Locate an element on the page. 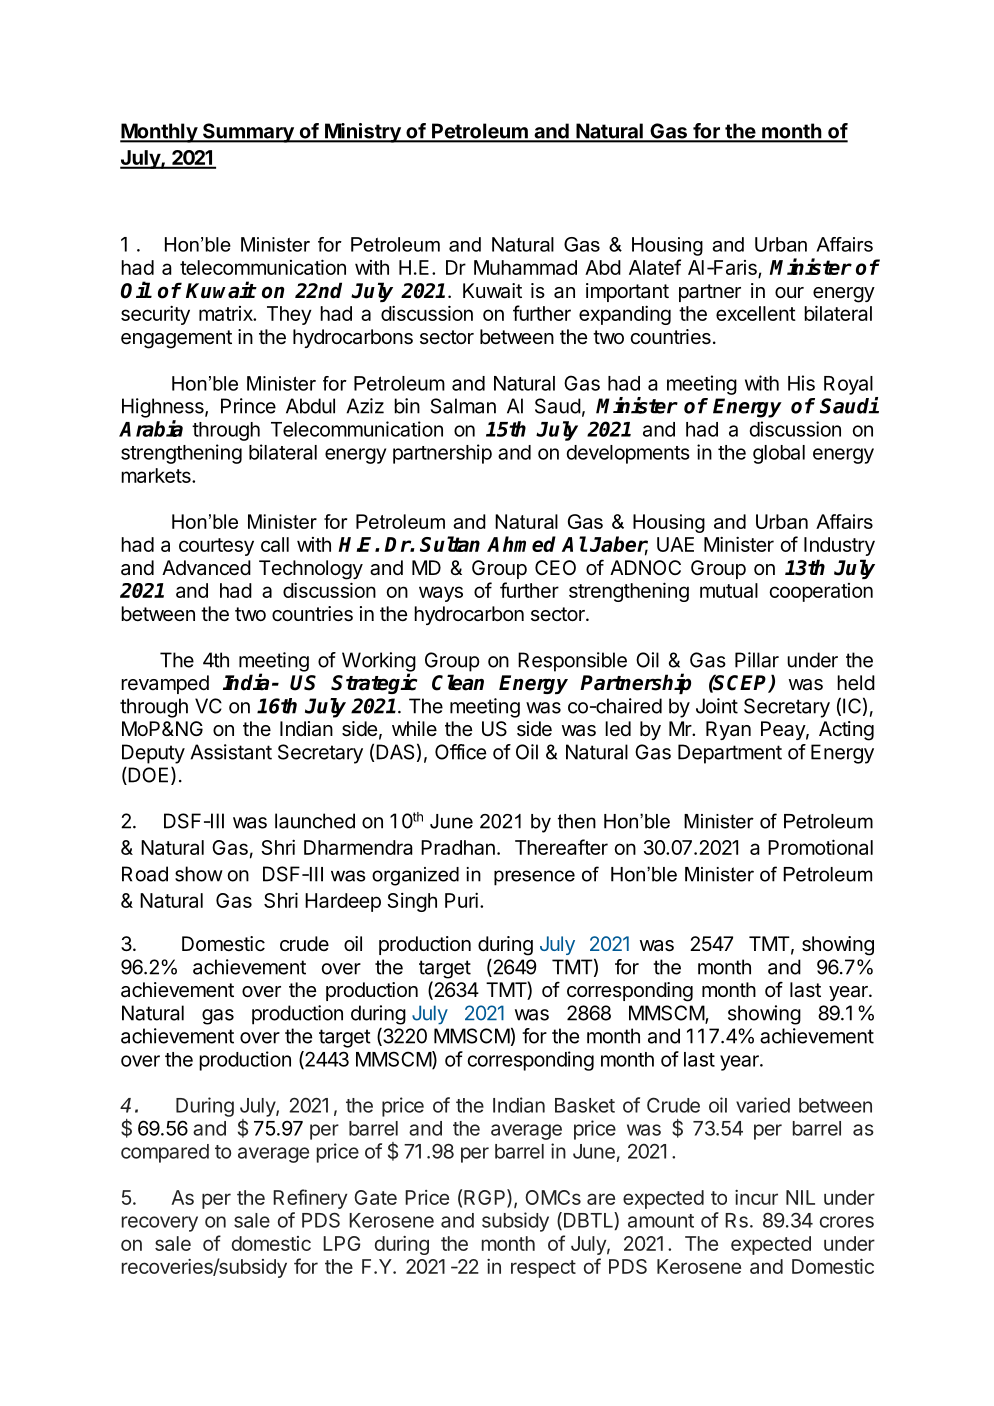  Muhammad is located at coordinates (525, 267).
